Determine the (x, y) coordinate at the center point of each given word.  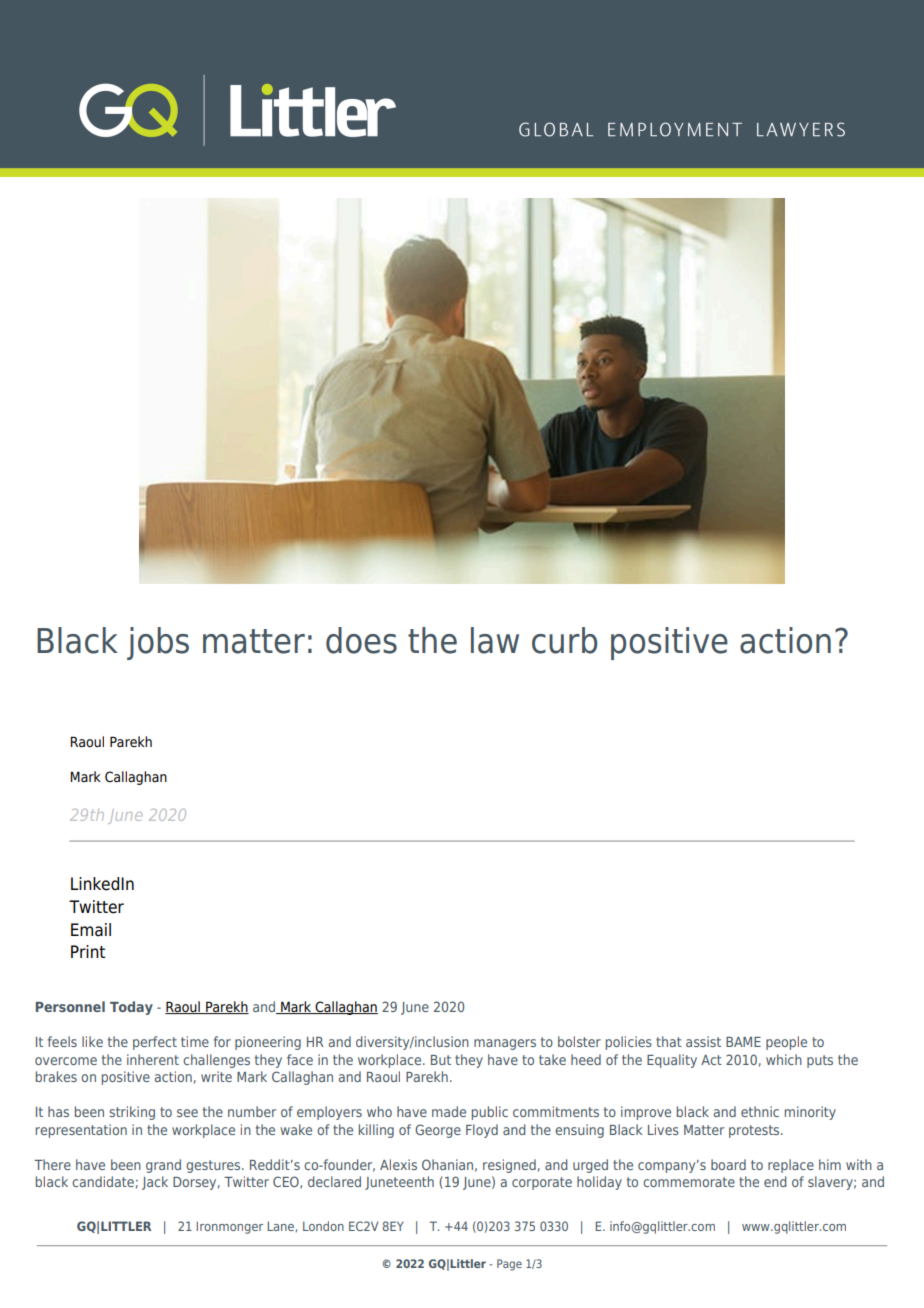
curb (564, 640)
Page (509, 1265)
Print (88, 951)
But (441, 1060)
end (775, 1181)
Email (91, 930)
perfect (155, 1043)
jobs (158, 643)
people (786, 1043)
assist (703, 1041)
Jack (155, 1183)
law (495, 640)
